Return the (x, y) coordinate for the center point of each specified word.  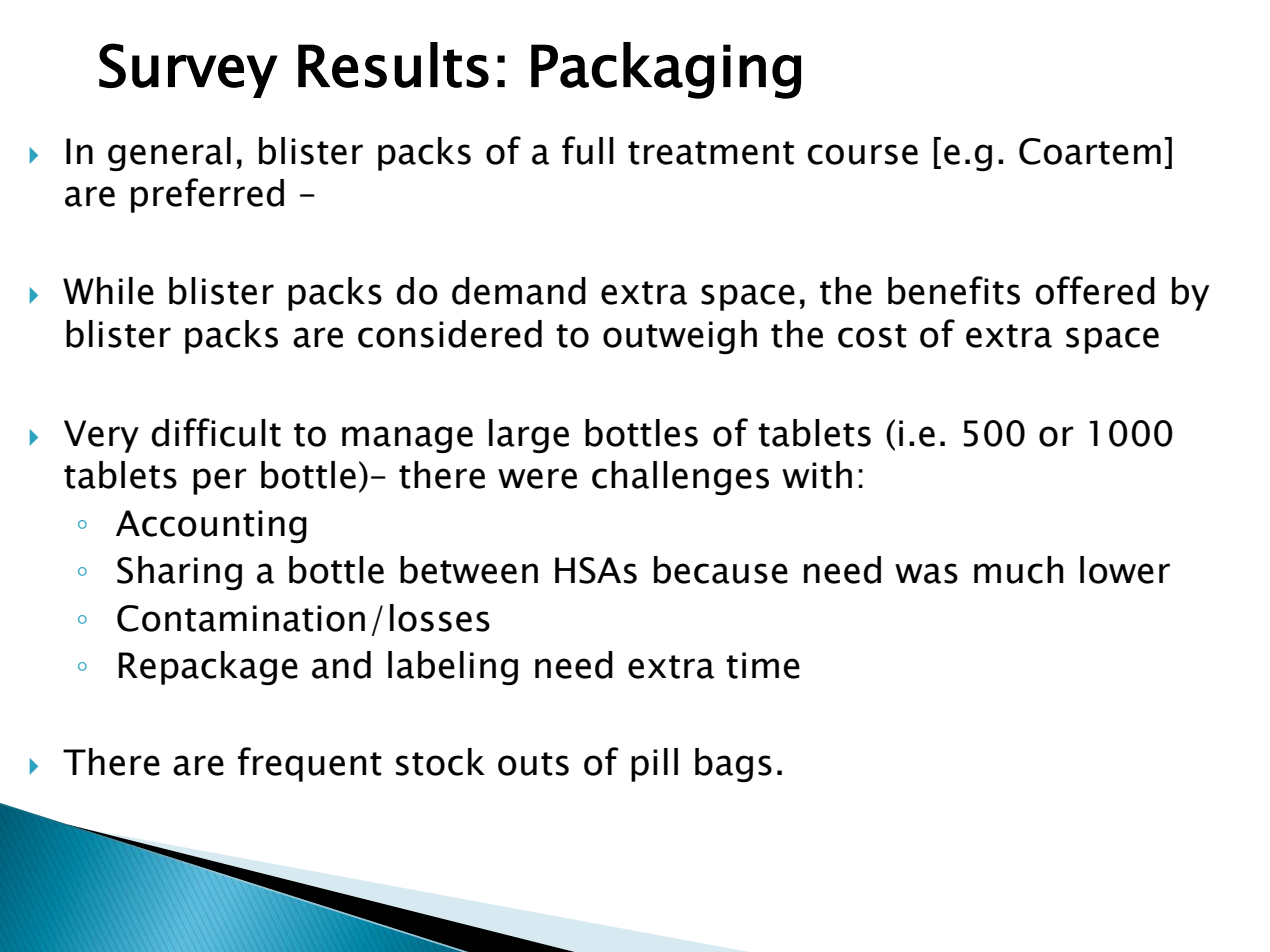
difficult (216, 432)
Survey (188, 70)
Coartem (1090, 151)
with (817, 475)
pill (654, 765)
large (529, 436)
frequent (310, 764)
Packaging (666, 70)
